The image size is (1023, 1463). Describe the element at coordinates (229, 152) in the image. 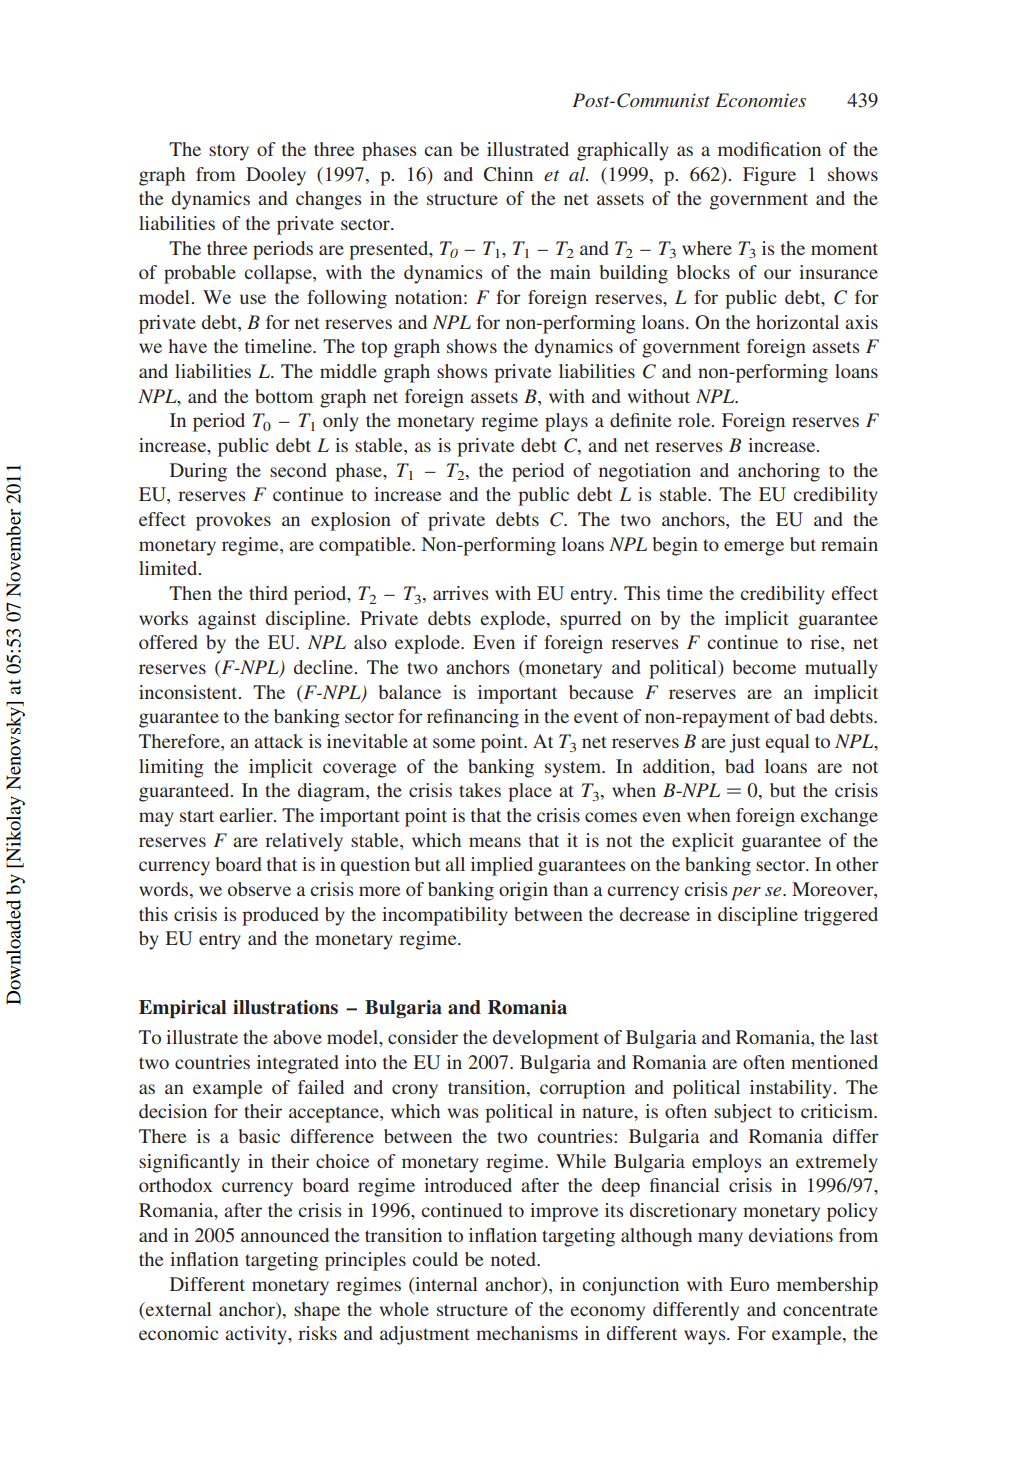

I see `story` at that location.
